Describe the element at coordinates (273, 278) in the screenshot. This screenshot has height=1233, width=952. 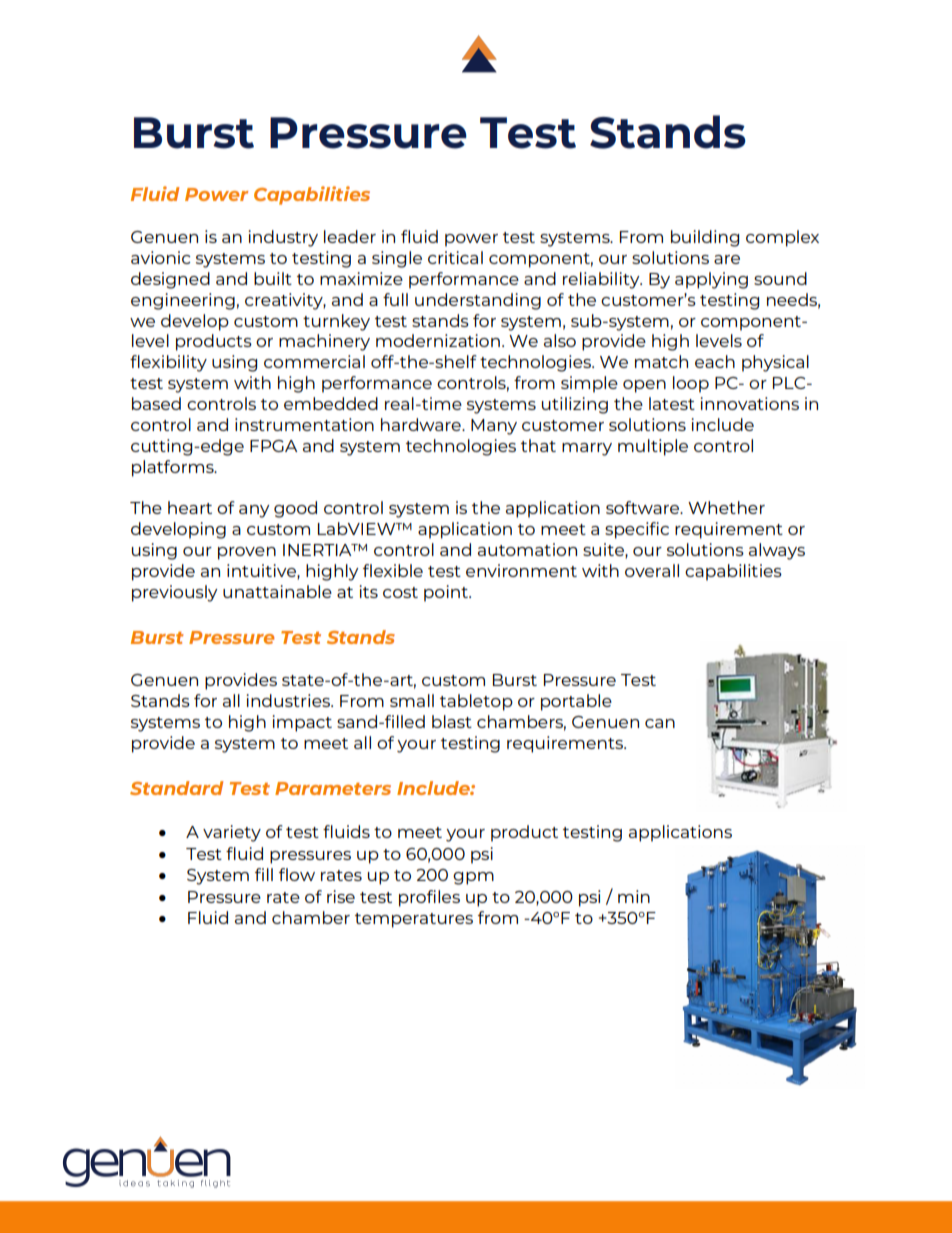
I see `built` at that location.
